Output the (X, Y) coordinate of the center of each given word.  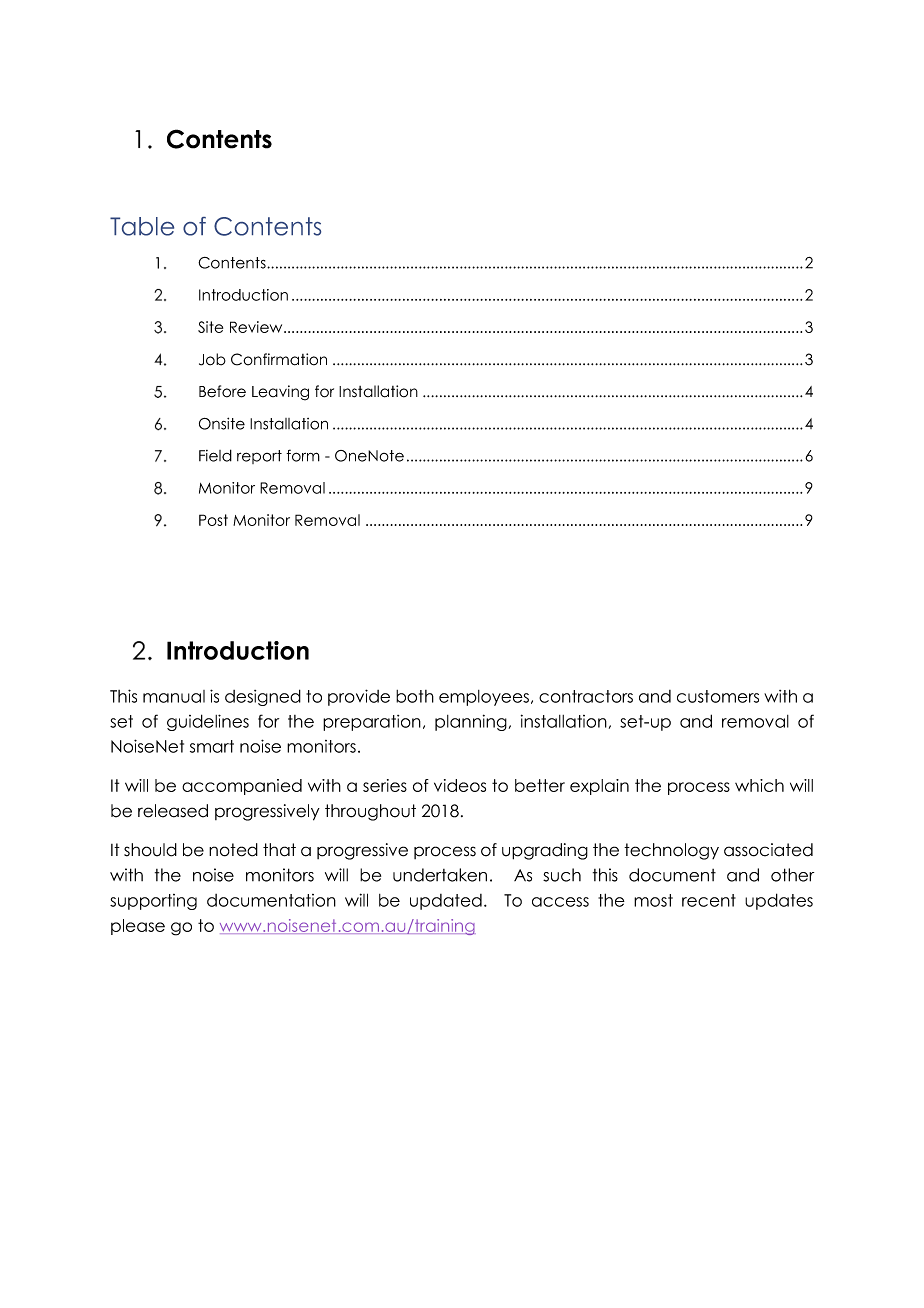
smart (212, 746)
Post (213, 520)
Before (222, 391)
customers (718, 696)
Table (142, 226)
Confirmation (279, 359)
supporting (153, 902)
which (759, 785)
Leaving (280, 393)
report (259, 457)
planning (471, 722)
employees (485, 698)
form (303, 455)
